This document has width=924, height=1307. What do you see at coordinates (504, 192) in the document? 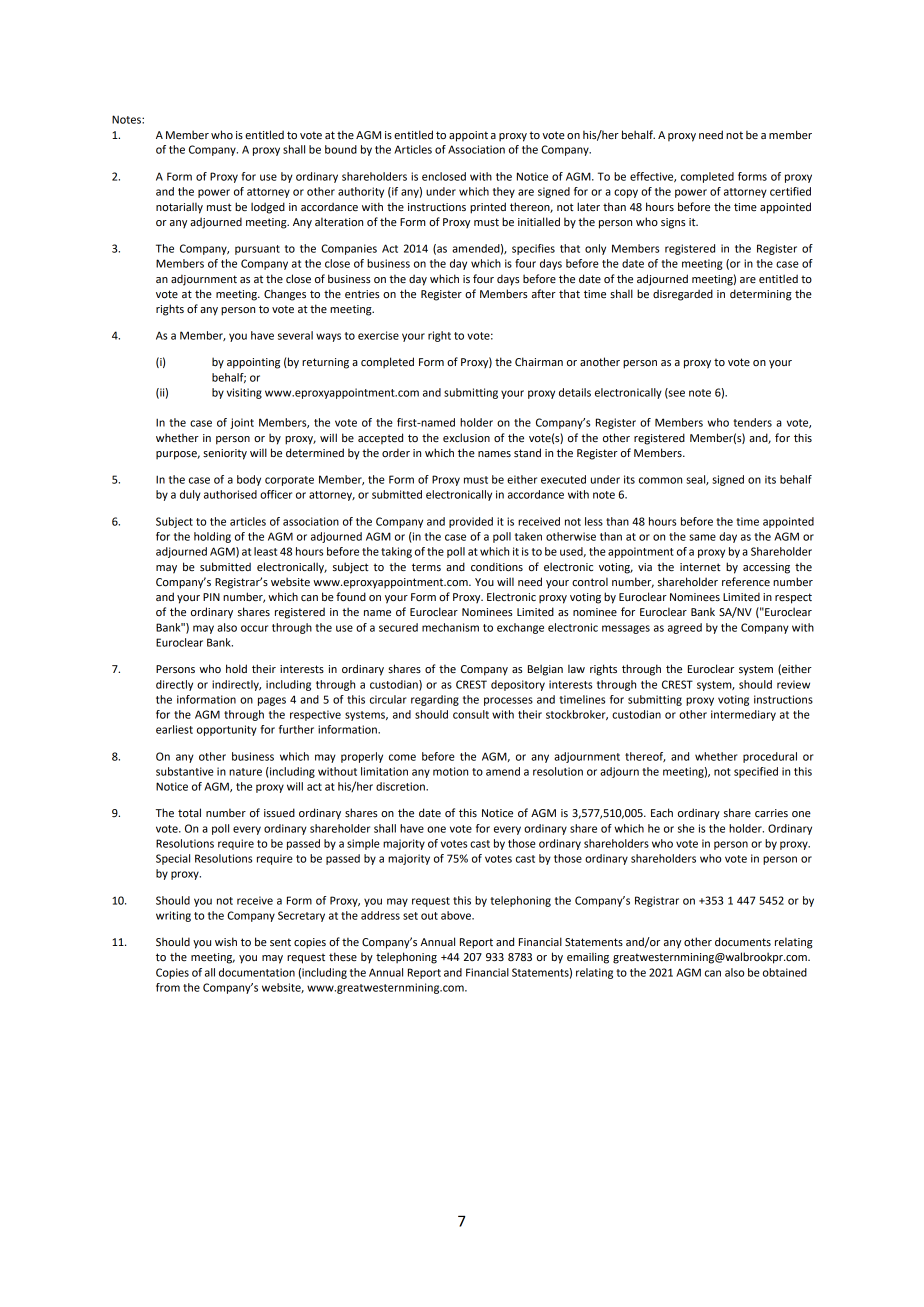
I see `they` at bounding box center [504, 192].
